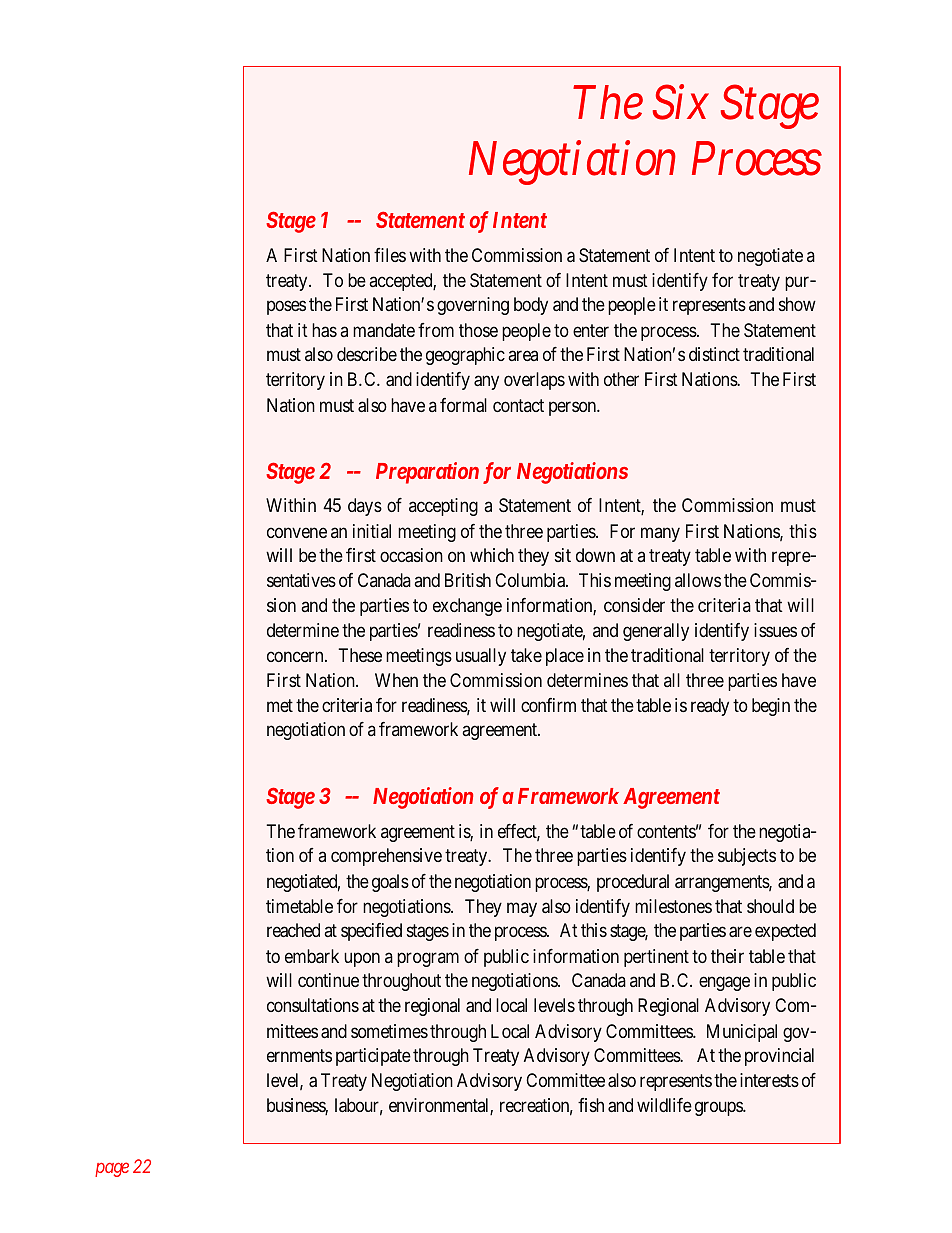 The width and height of the screenshot is (952, 1233). What do you see at coordinates (519, 832) in the screenshot?
I see `effect` at bounding box center [519, 832].
